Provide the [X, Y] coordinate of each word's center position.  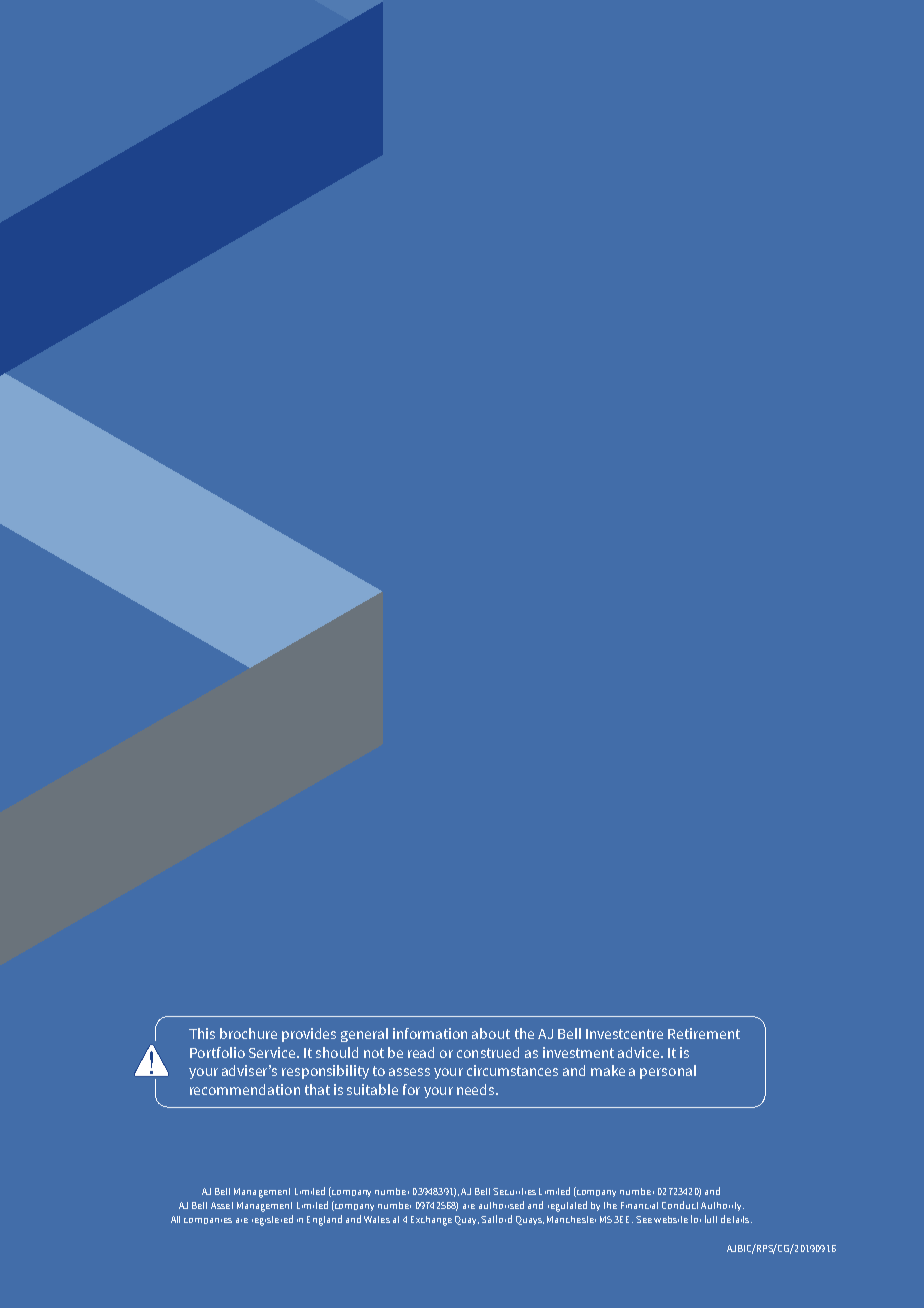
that [317, 1089]
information [430, 1033]
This [202, 1033]
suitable [372, 1089]
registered [272, 1220]
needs [477, 1089]
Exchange [431, 1221]
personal [668, 1072]
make [608, 1070]
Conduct [680, 1205]
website [671, 1219]
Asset [222, 1205]
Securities [514, 1191]
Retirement [704, 1033]
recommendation [245, 1089]
